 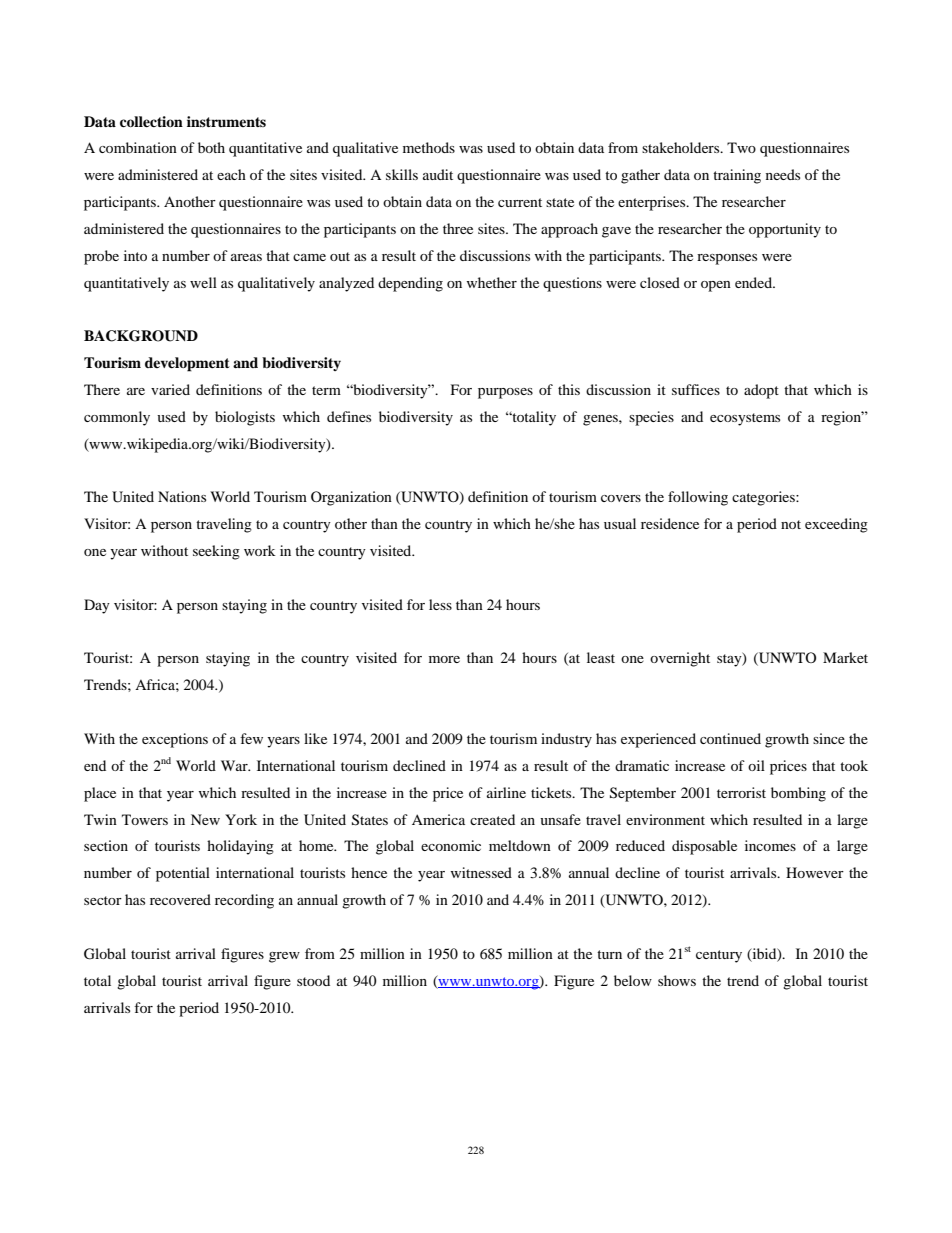 What do you see at coordinates (203, 282) in the screenshot?
I see `well` at bounding box center [203, 282].
